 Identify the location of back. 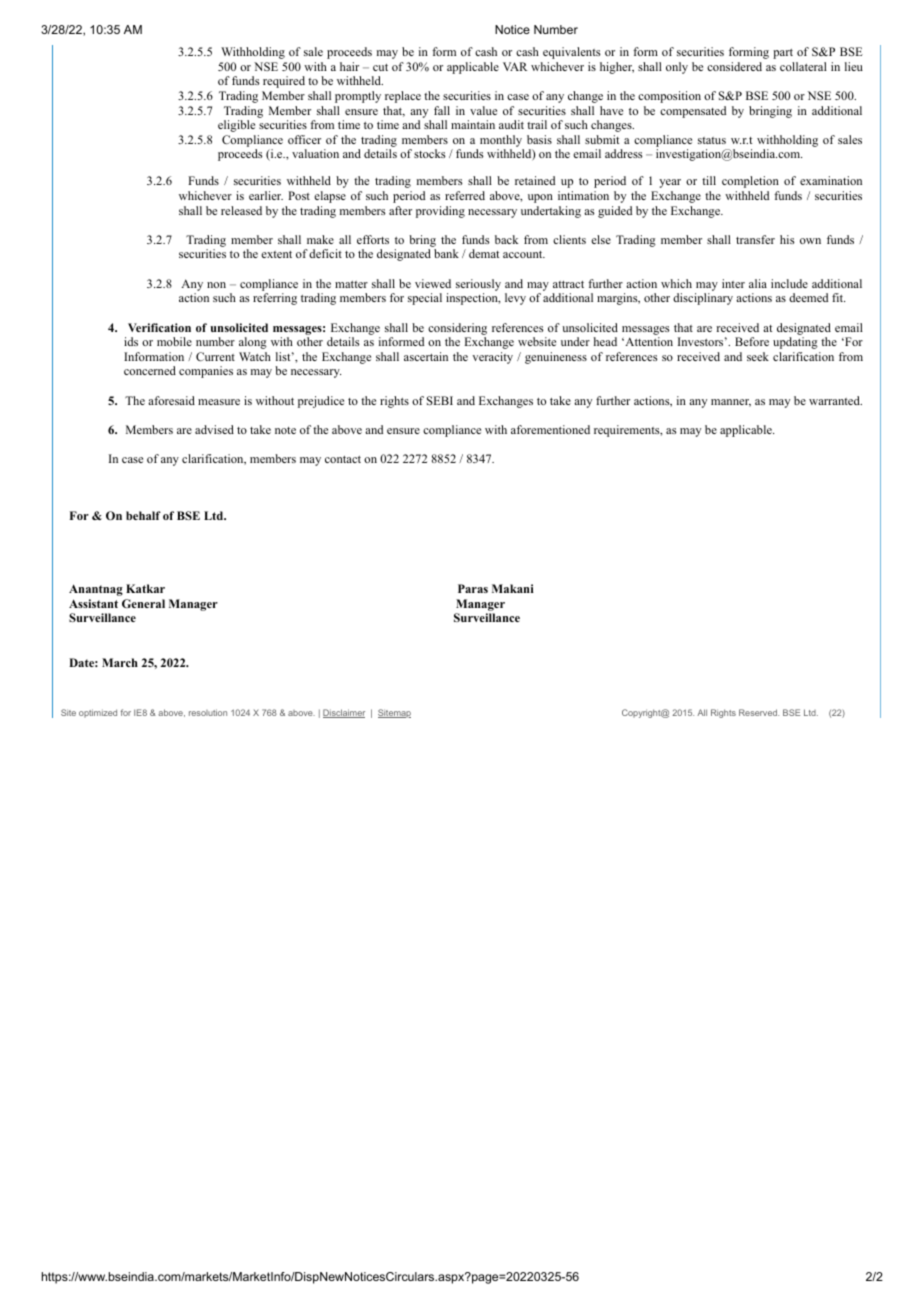
(506, 239).
